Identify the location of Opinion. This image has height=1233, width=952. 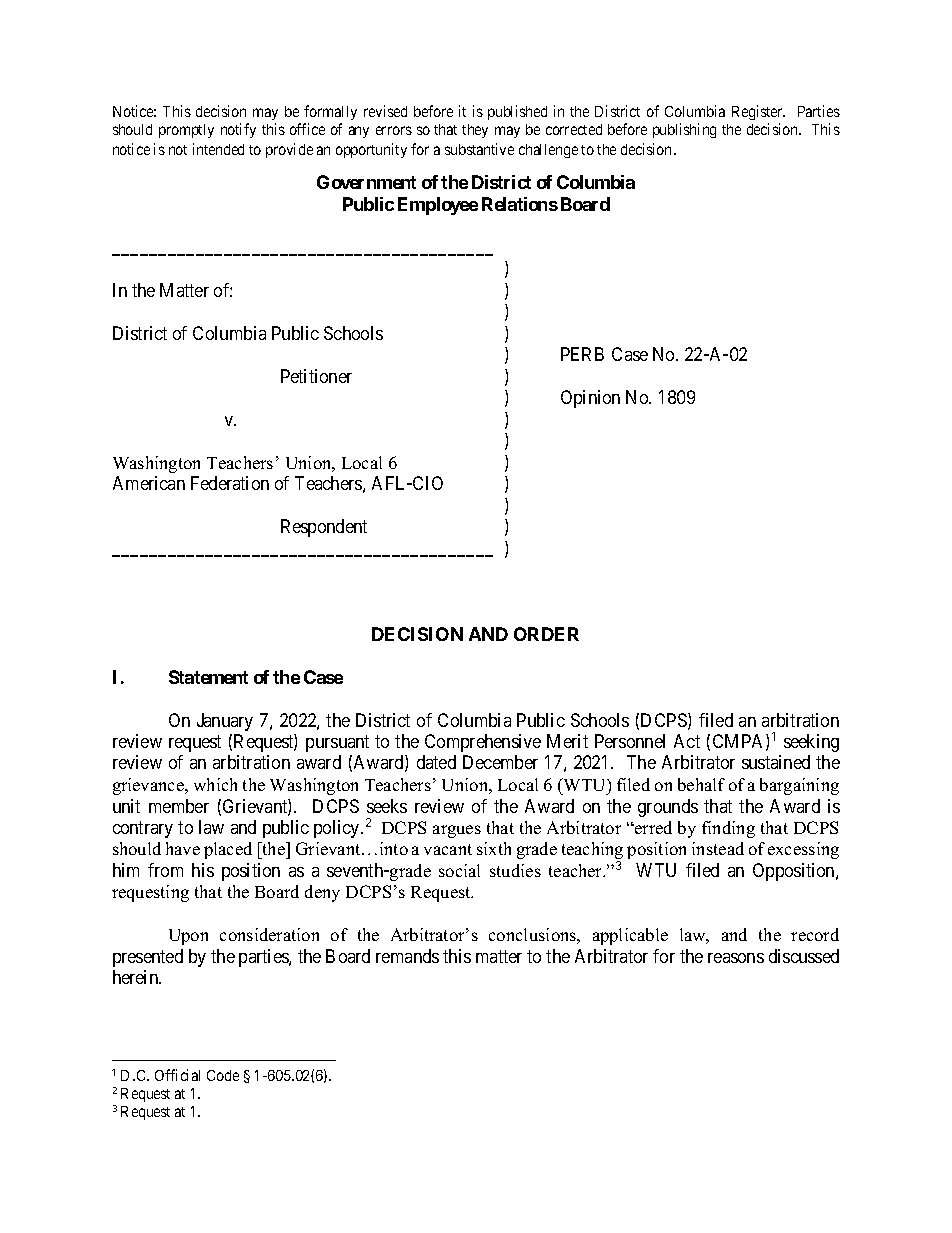
(590, 399).
